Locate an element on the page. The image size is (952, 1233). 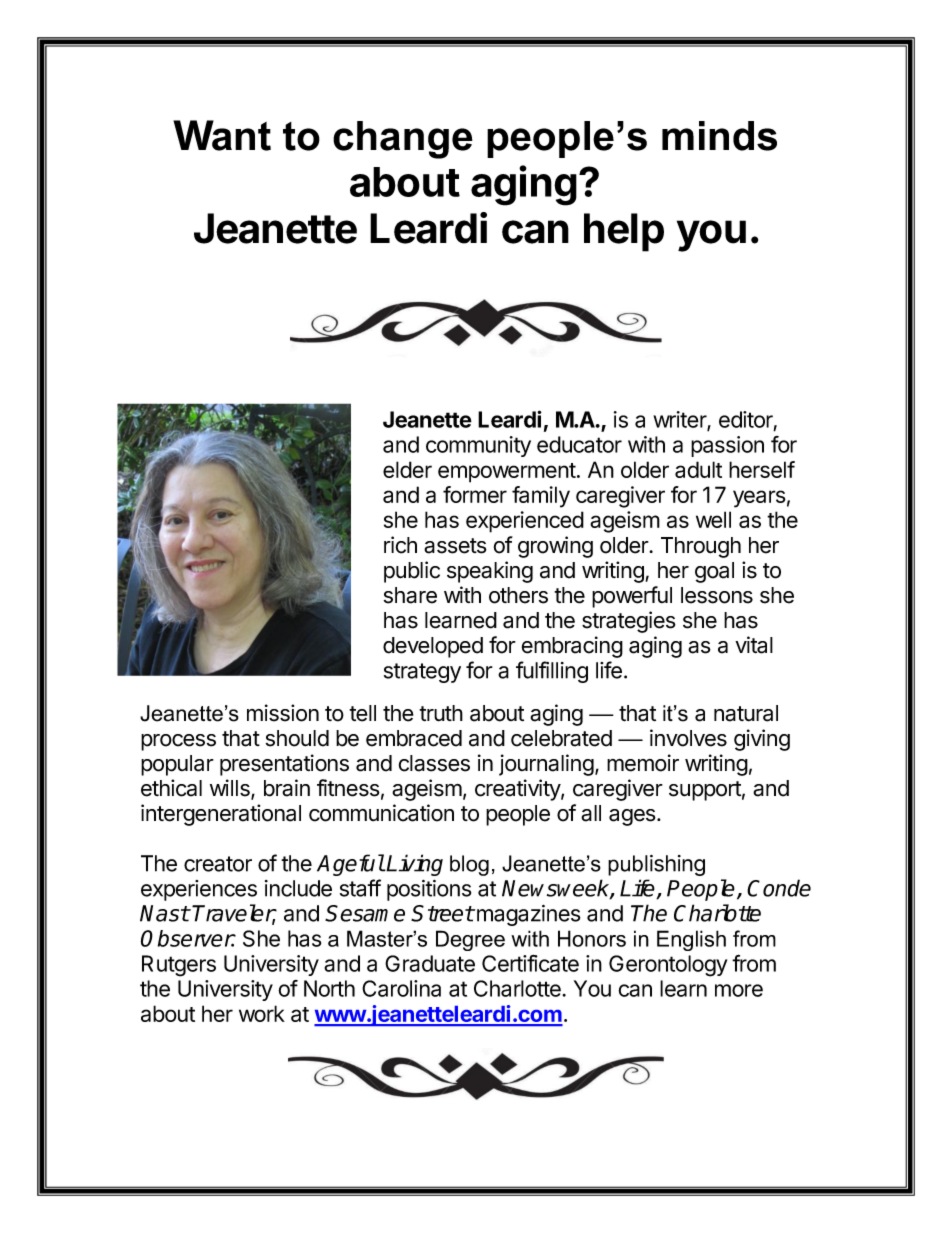
change is located at coordinates (403, 140).
